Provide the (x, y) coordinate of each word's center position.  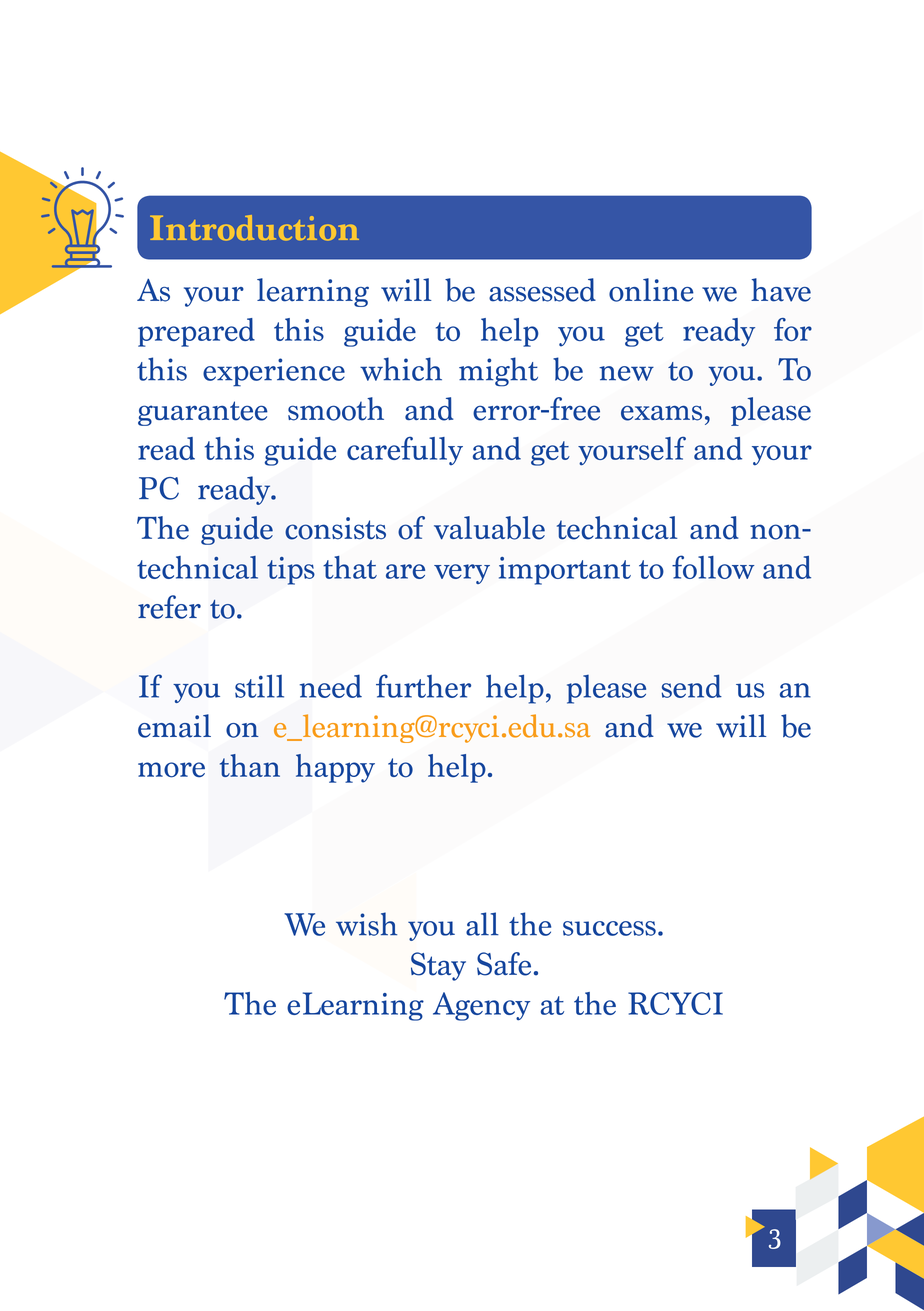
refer (169, 607)
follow (713, 567)
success (609, 928)
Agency (481, 1006)
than (250, 765)
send (692, 686)
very (462, 574)
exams (661, 413)
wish (366, 924)
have (781, 290)
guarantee (203, 413)
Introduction (254, 228)
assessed (542, 290)
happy (335, 768)
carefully (405, 450)
